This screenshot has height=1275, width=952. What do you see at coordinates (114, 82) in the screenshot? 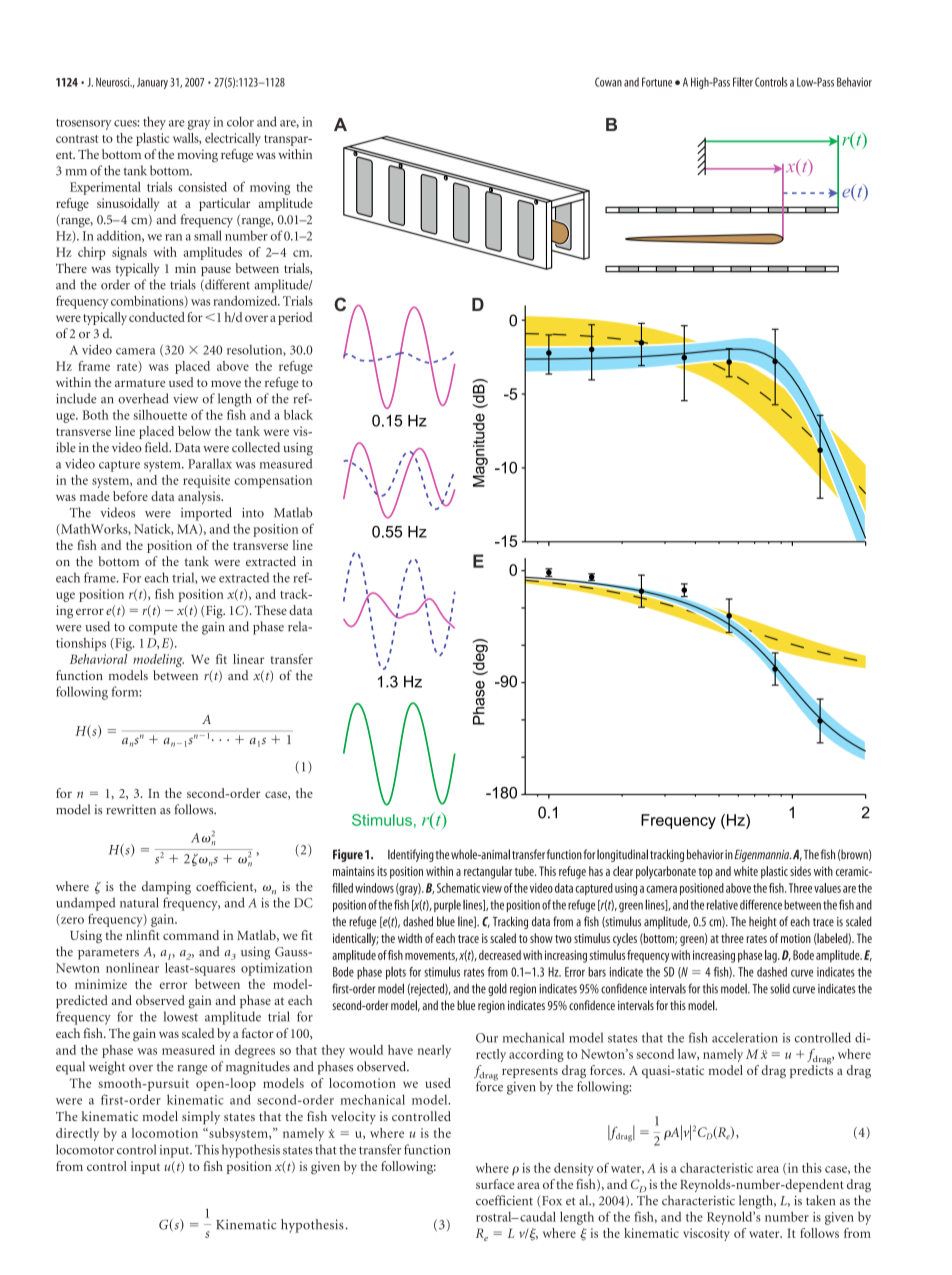
I see `Neurosci` at bounding box center [114, 82].
